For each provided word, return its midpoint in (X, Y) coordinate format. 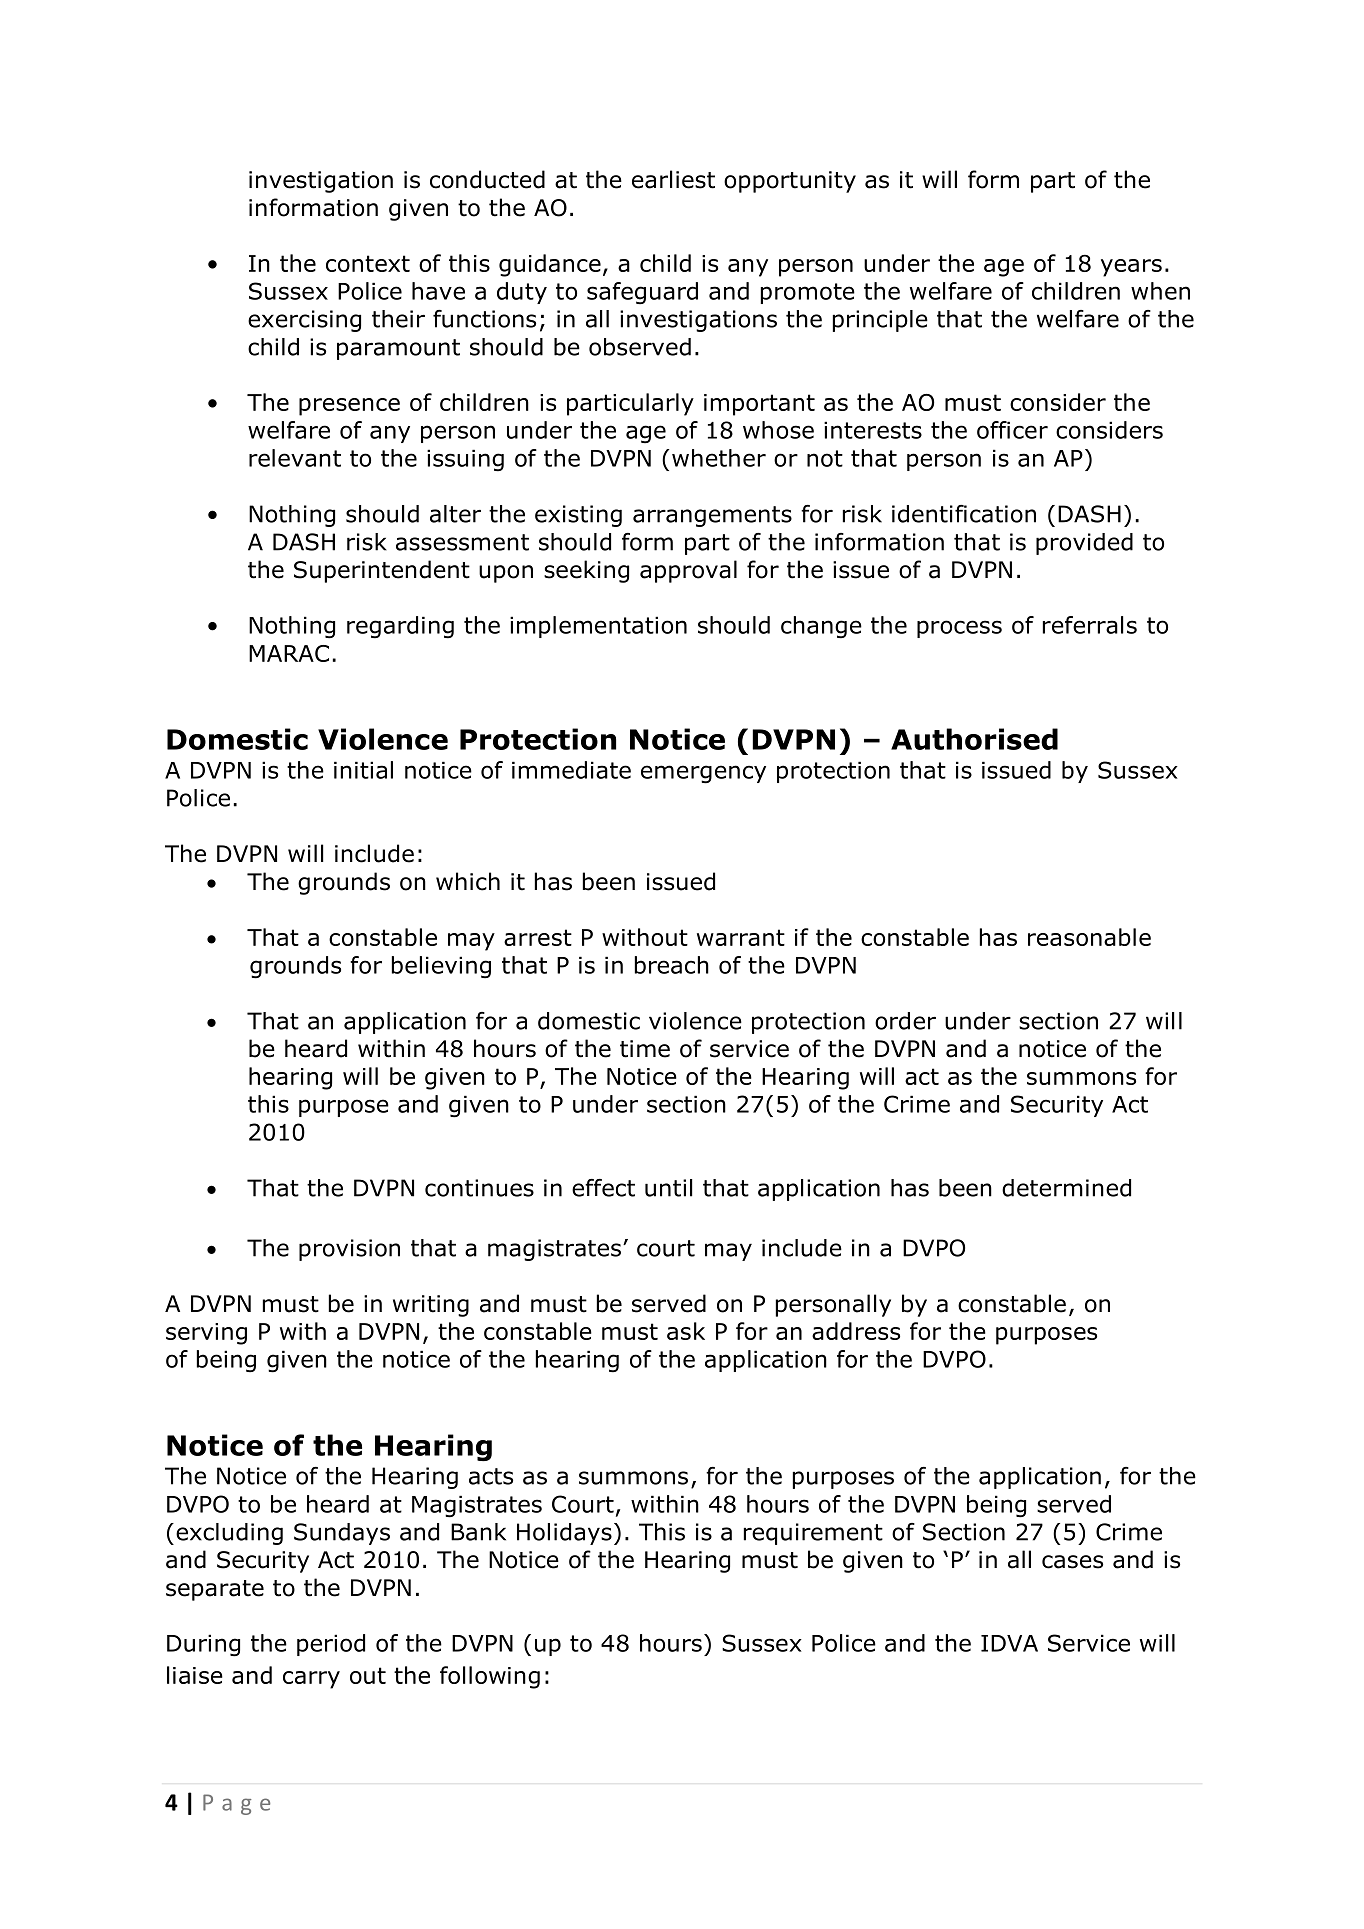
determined (1066, 1188)
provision (349, 1250)
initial (363, 770)
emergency (703, 774)
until (668, 1188)
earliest (673, 179)
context (368, 263)
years (1131, 268)
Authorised (974, 739)
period (331, 1645)
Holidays (564, 1534)
